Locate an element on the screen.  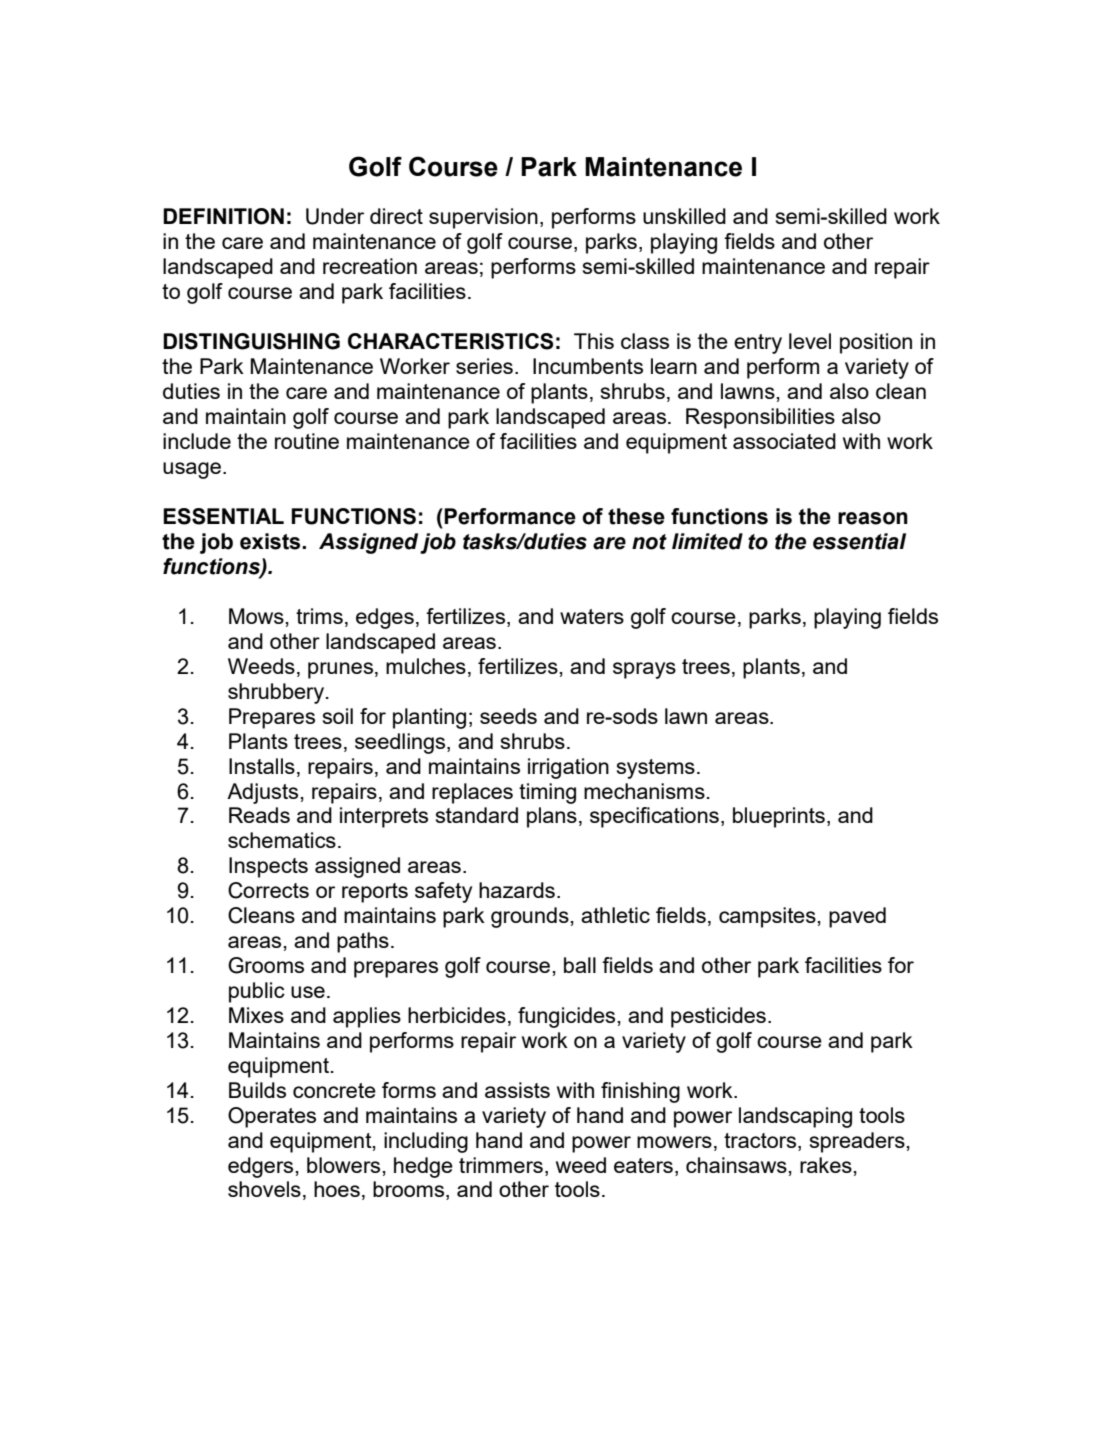
seeds is located at coordinates (508, 716).
